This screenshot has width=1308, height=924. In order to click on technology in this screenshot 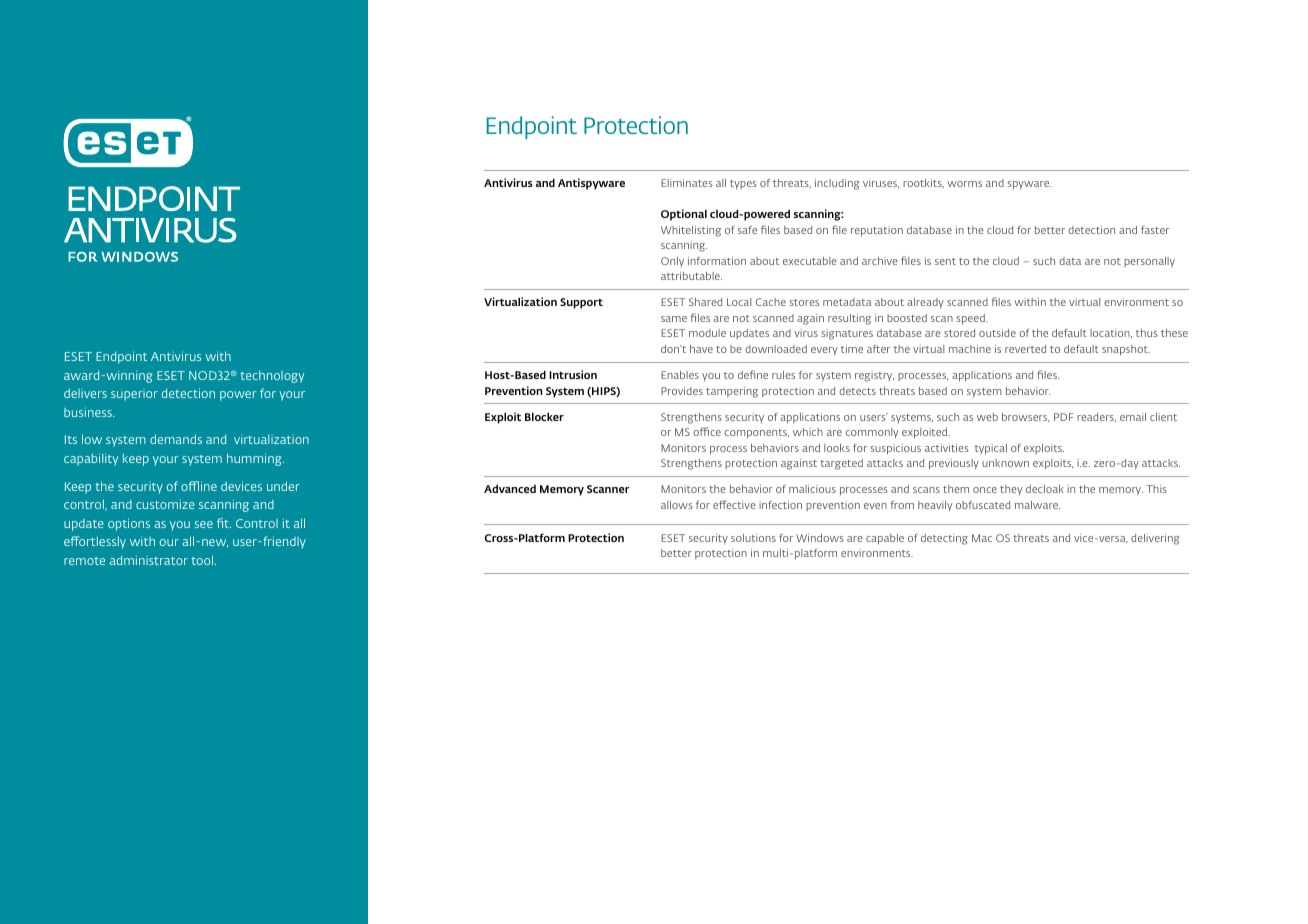, I will do `click(272, 377)`.
